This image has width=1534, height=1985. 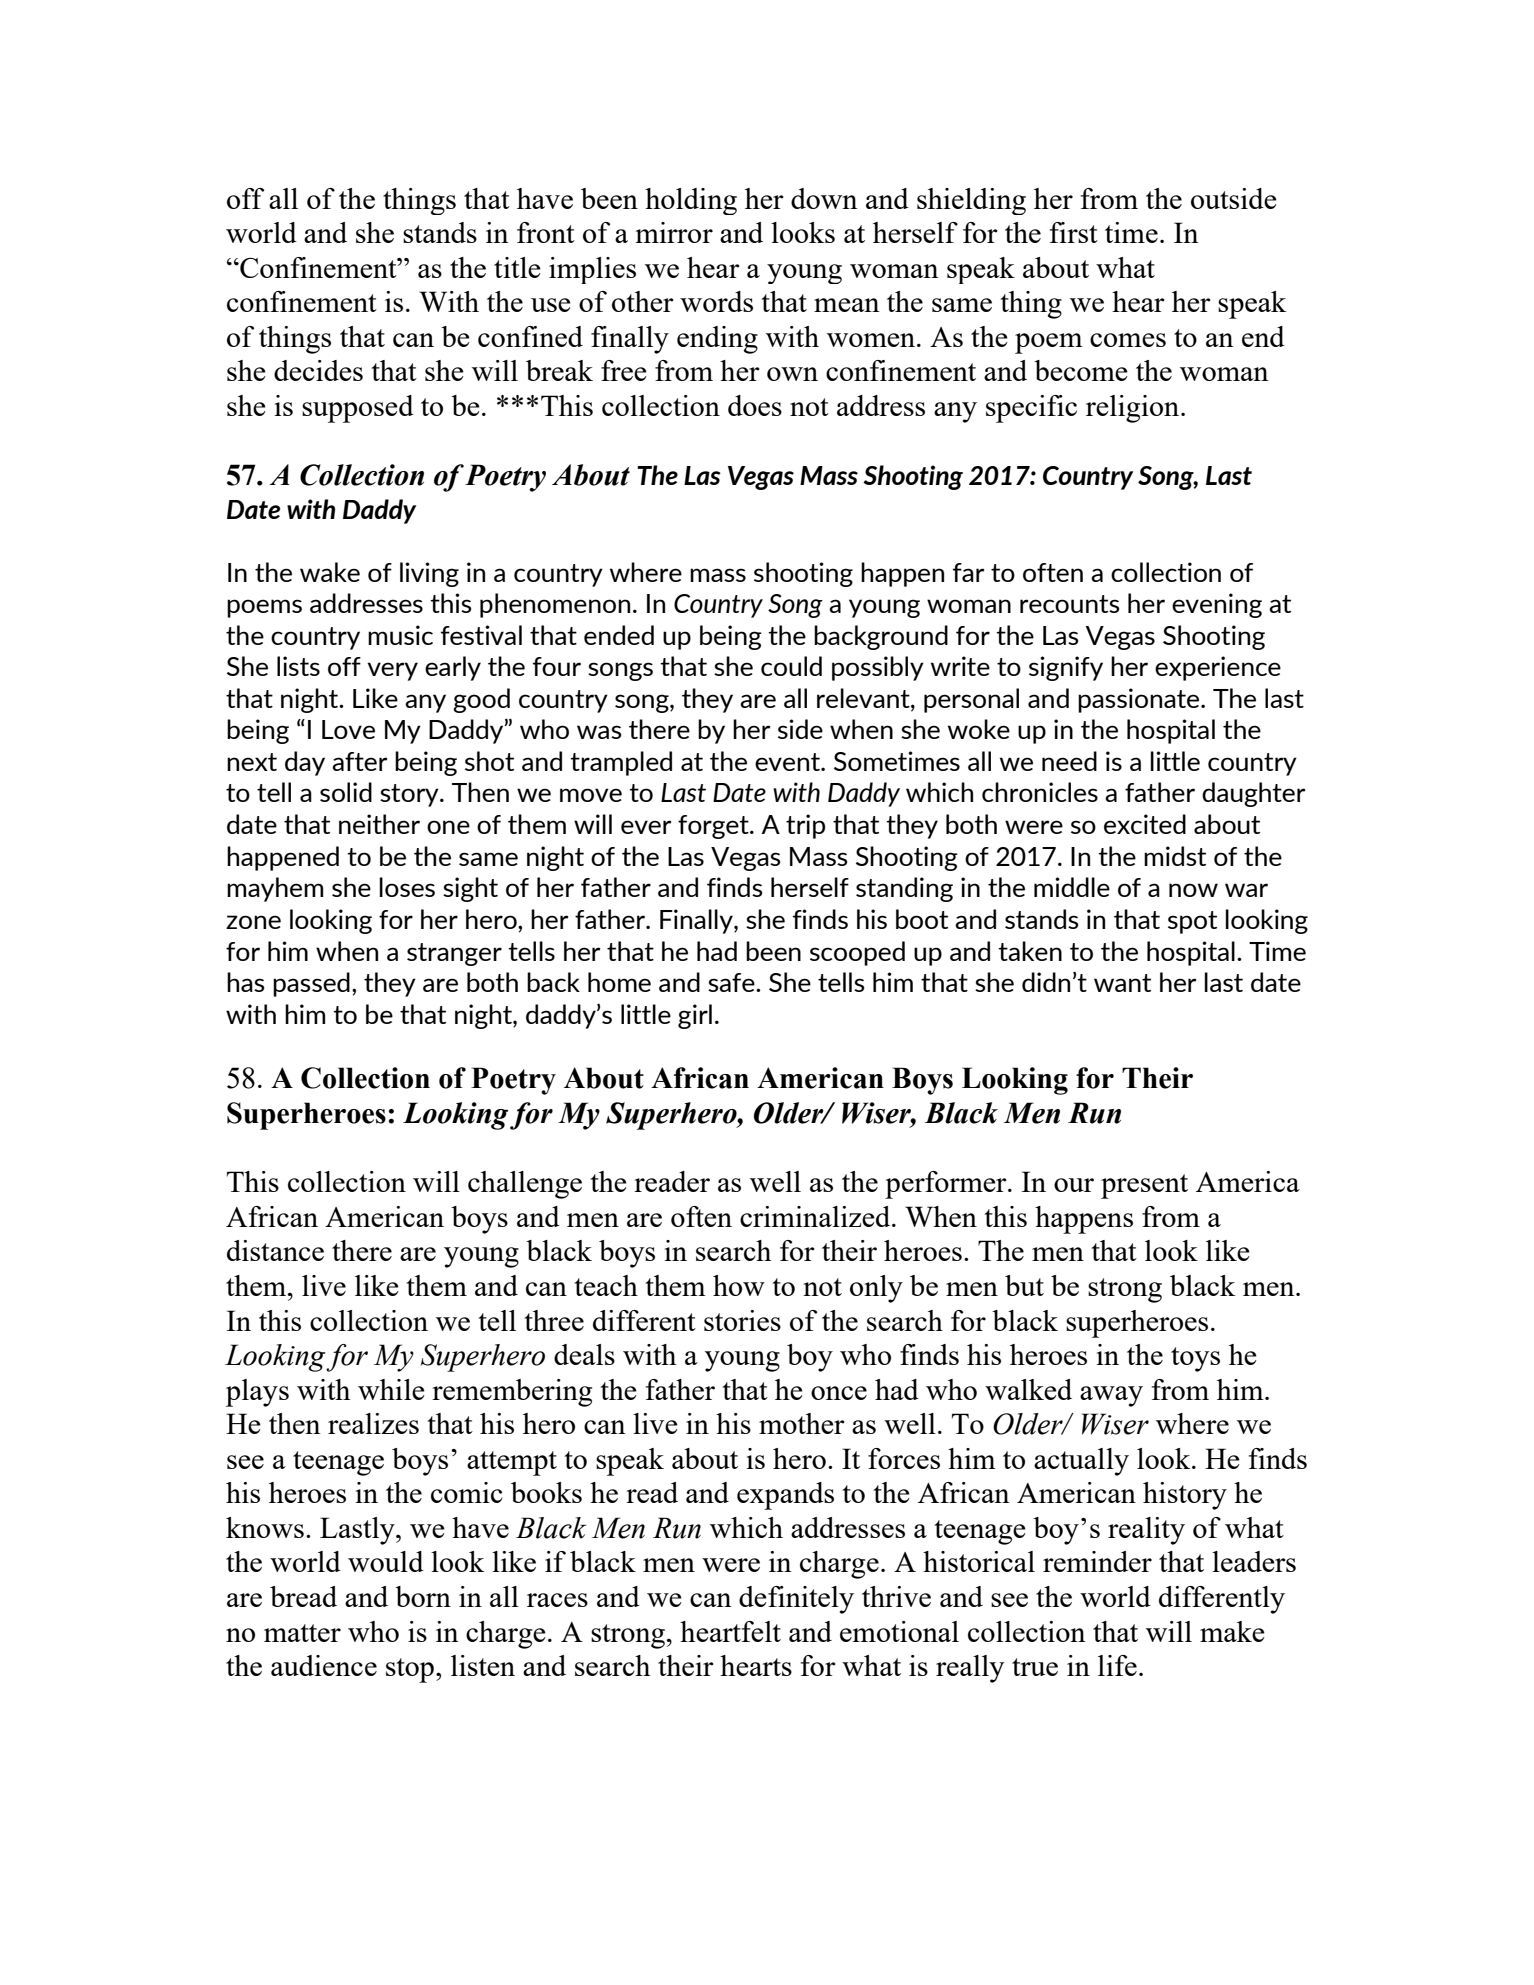 What do you see at coordinates (330, 572) in the image?
I see `wake` at bounding box center [330, 572].
